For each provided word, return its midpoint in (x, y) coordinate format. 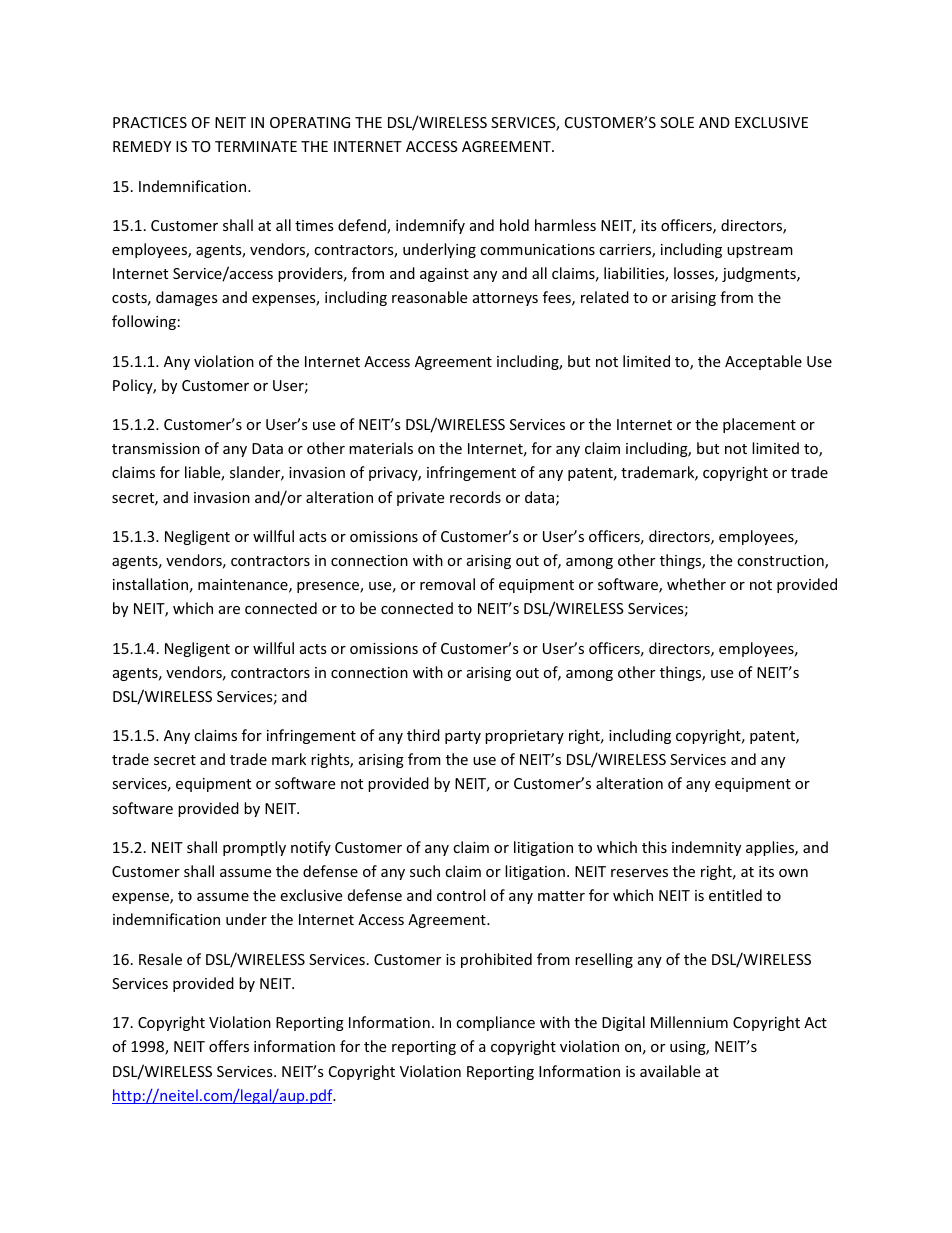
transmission (156, 448)
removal (447, 584)
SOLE (677, 122)
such (425, 871)
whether (696, 584)
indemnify (430, 226)
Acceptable (763, 362)
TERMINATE (256, 146)
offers (229, 1046)
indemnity (706, 848)
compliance (495, 1023)
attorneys (505, 299)
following (144, 322)
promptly (254, 848)
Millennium (689, 1022)
